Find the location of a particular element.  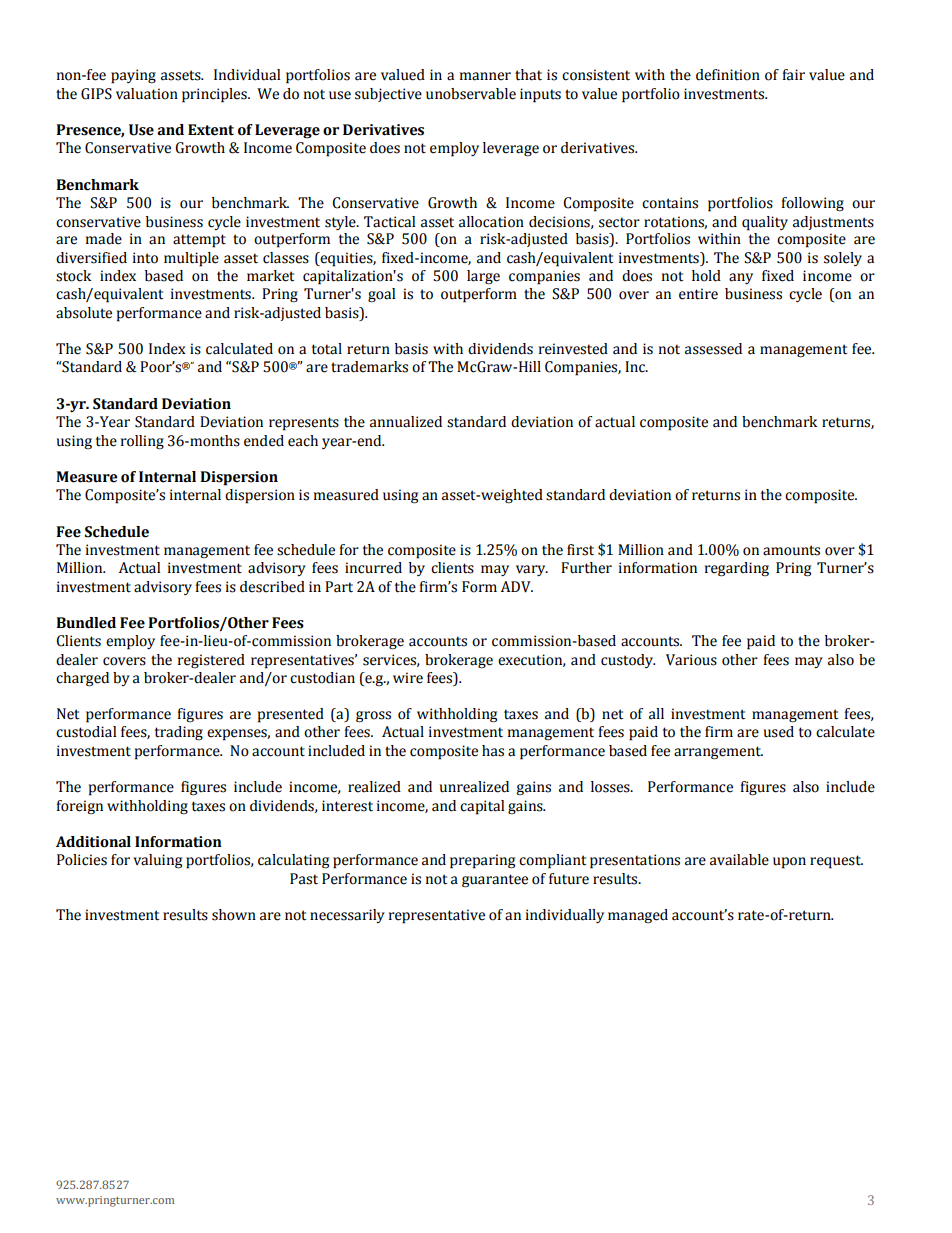

guarantee is located at coordinates (495, 881).
